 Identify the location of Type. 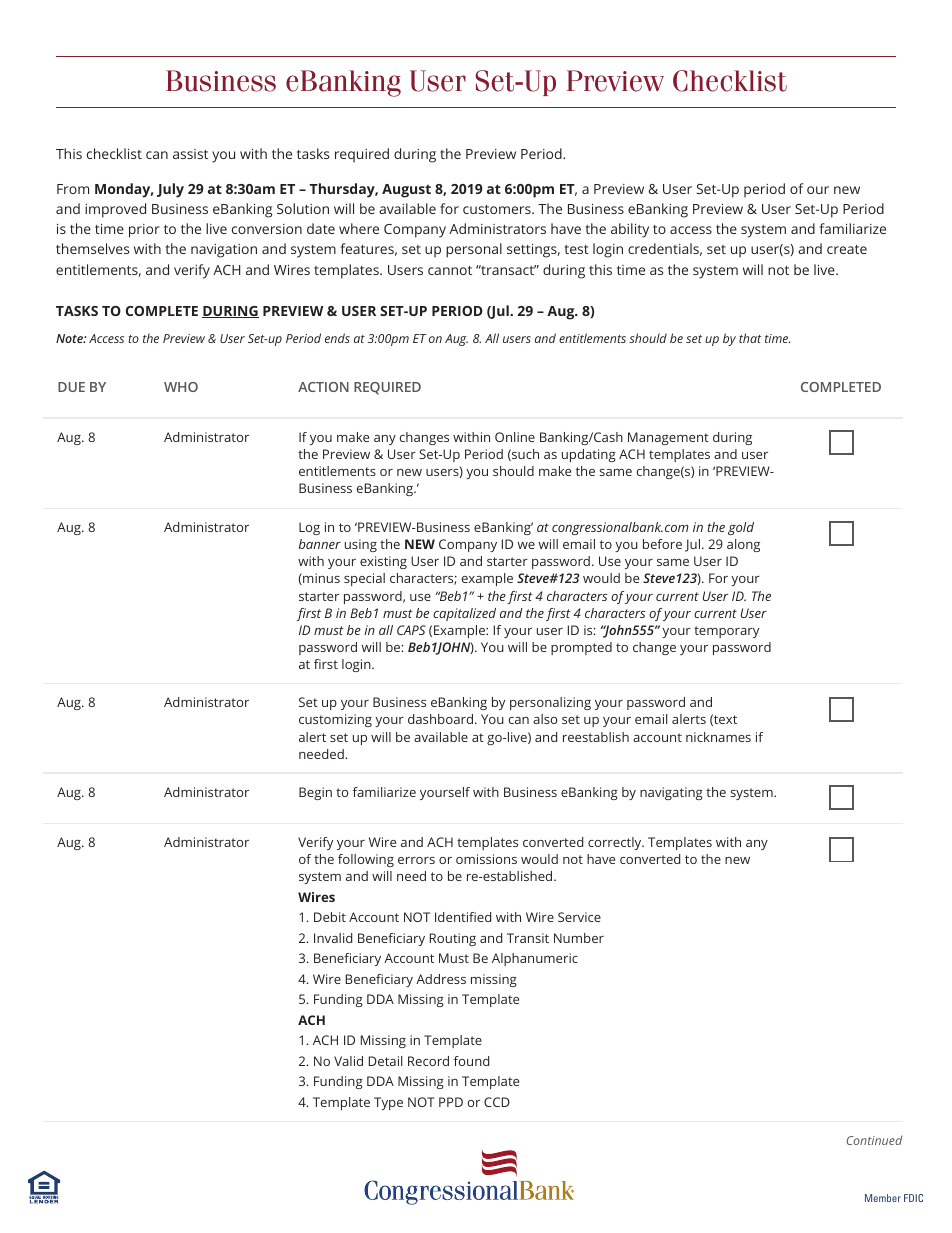
(388, 1103).
